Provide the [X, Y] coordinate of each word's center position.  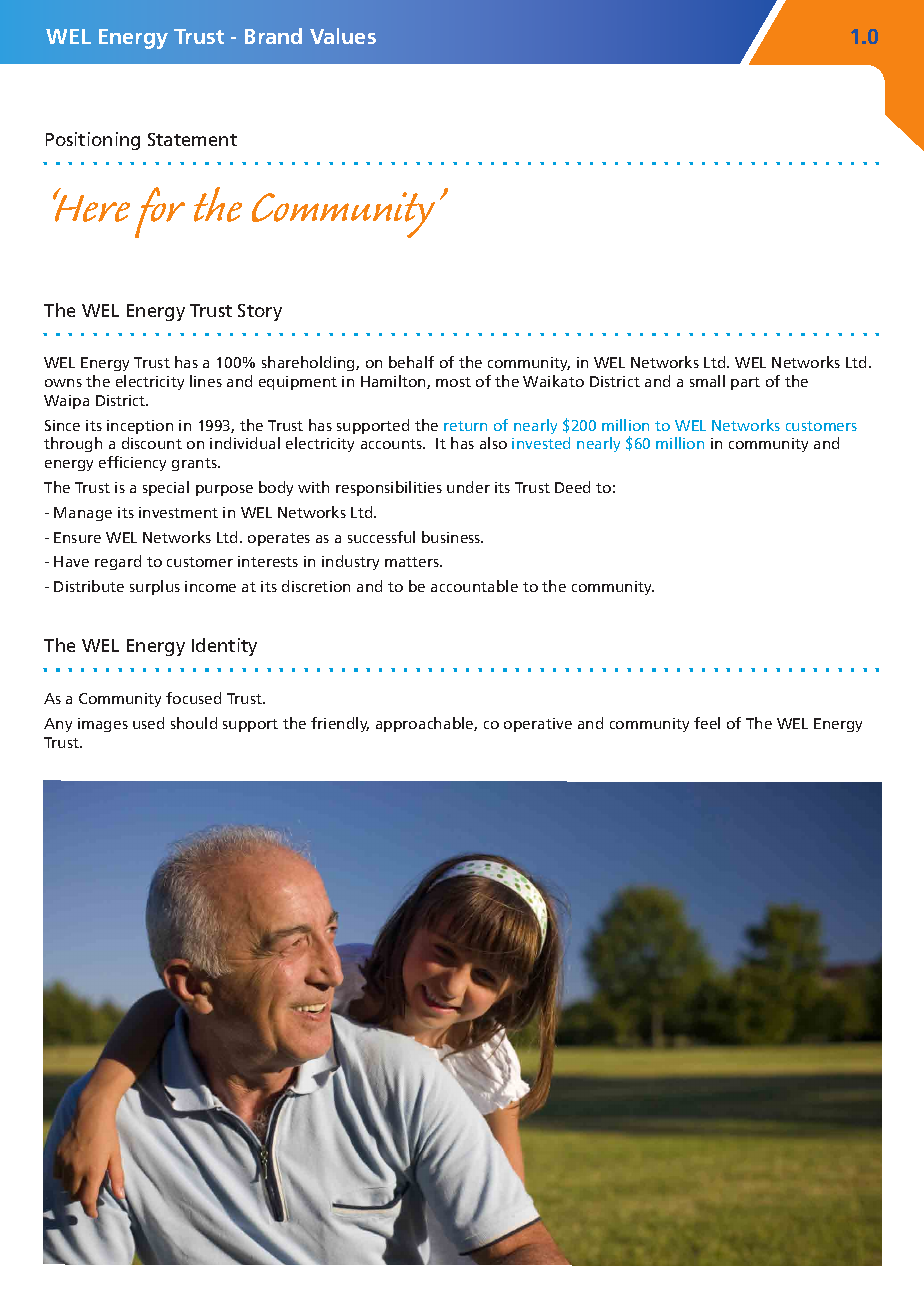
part [745, 383]
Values [343, 36]
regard [118, 562]
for [160, 212]
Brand [273, 36]
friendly [340, 724]
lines [206, 381]
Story [260, 312]
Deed [572, 487]
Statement [192, 139]
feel [707, 723]
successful [381, 537]
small [707, 381]
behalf [411, 362]
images [103, 725]
